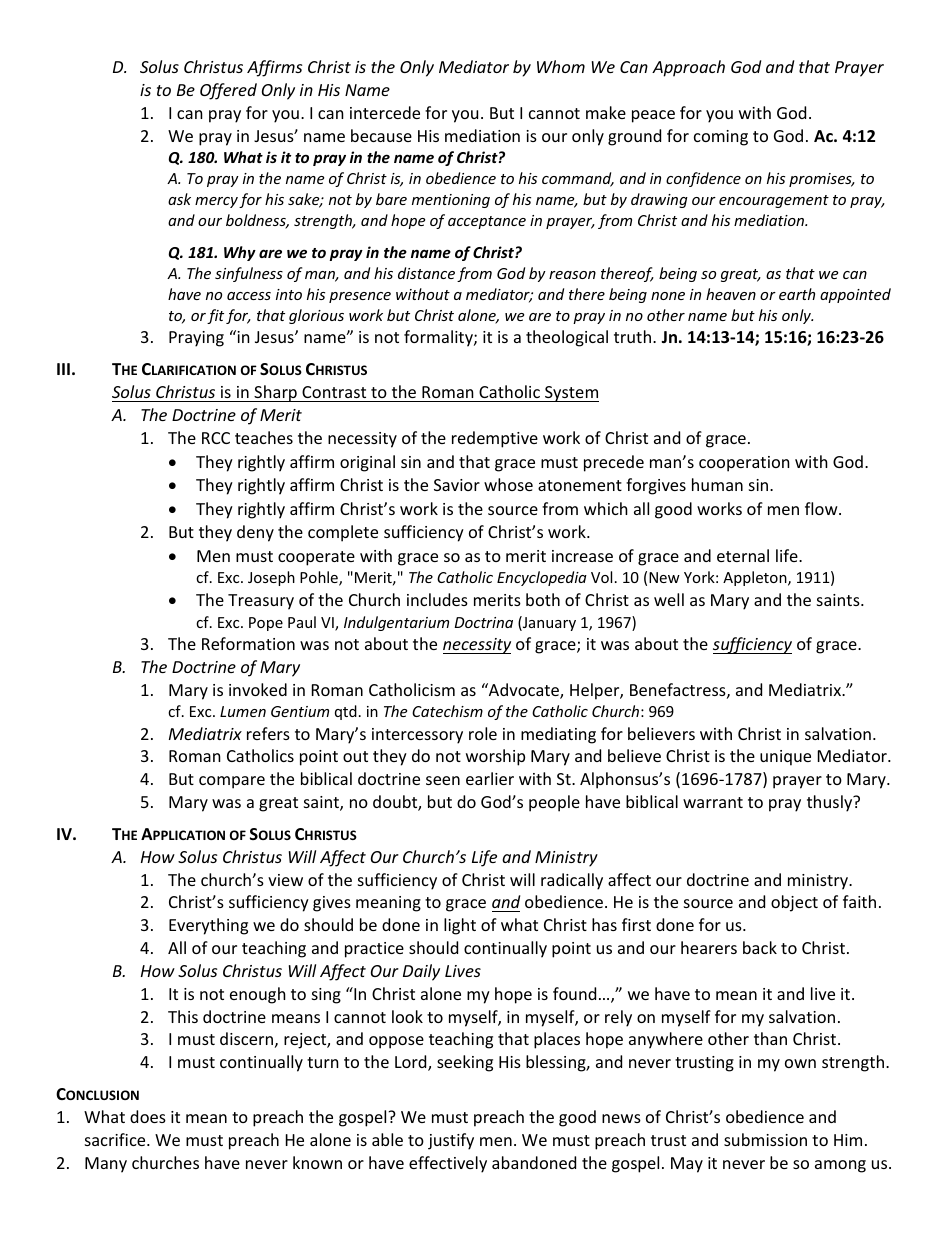  I want to click on coming, so click(721, 138).
